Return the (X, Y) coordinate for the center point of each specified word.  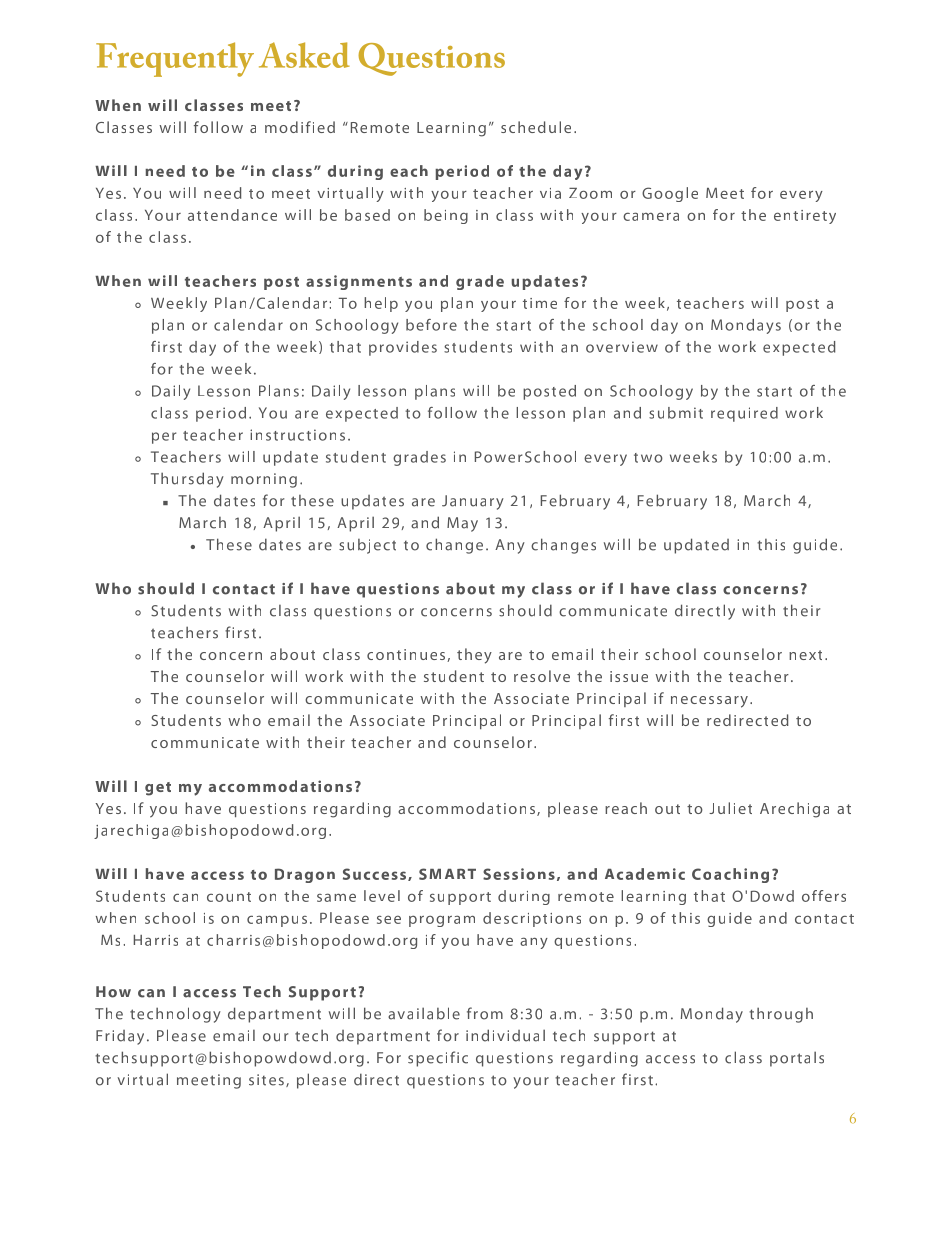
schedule (536, 127)
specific (438, 1059)
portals (797, 1059)
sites (266, 1080)
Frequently (175, 59)
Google (670, 194)
